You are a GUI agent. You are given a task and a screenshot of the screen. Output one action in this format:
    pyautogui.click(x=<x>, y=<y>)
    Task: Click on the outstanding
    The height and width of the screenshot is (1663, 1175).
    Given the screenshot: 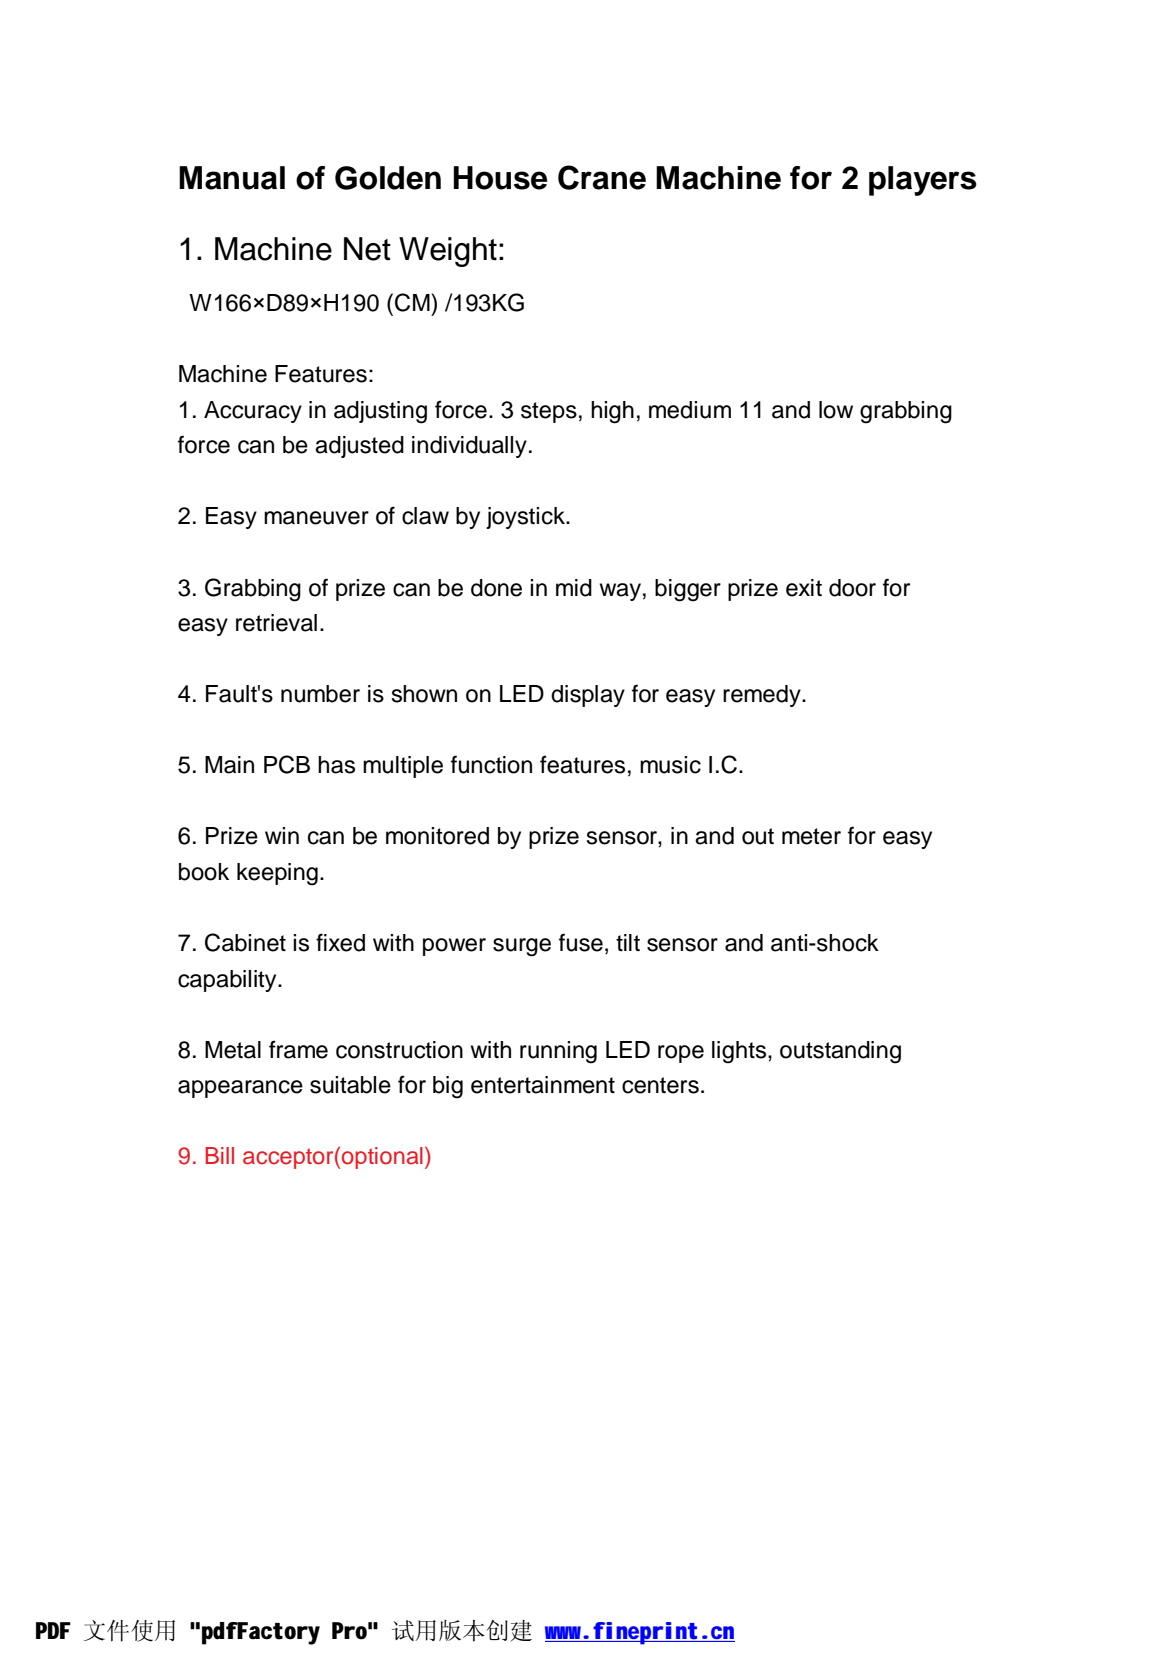 What is the action you would take?
    pyautogui.click(x=840, y=1052)
